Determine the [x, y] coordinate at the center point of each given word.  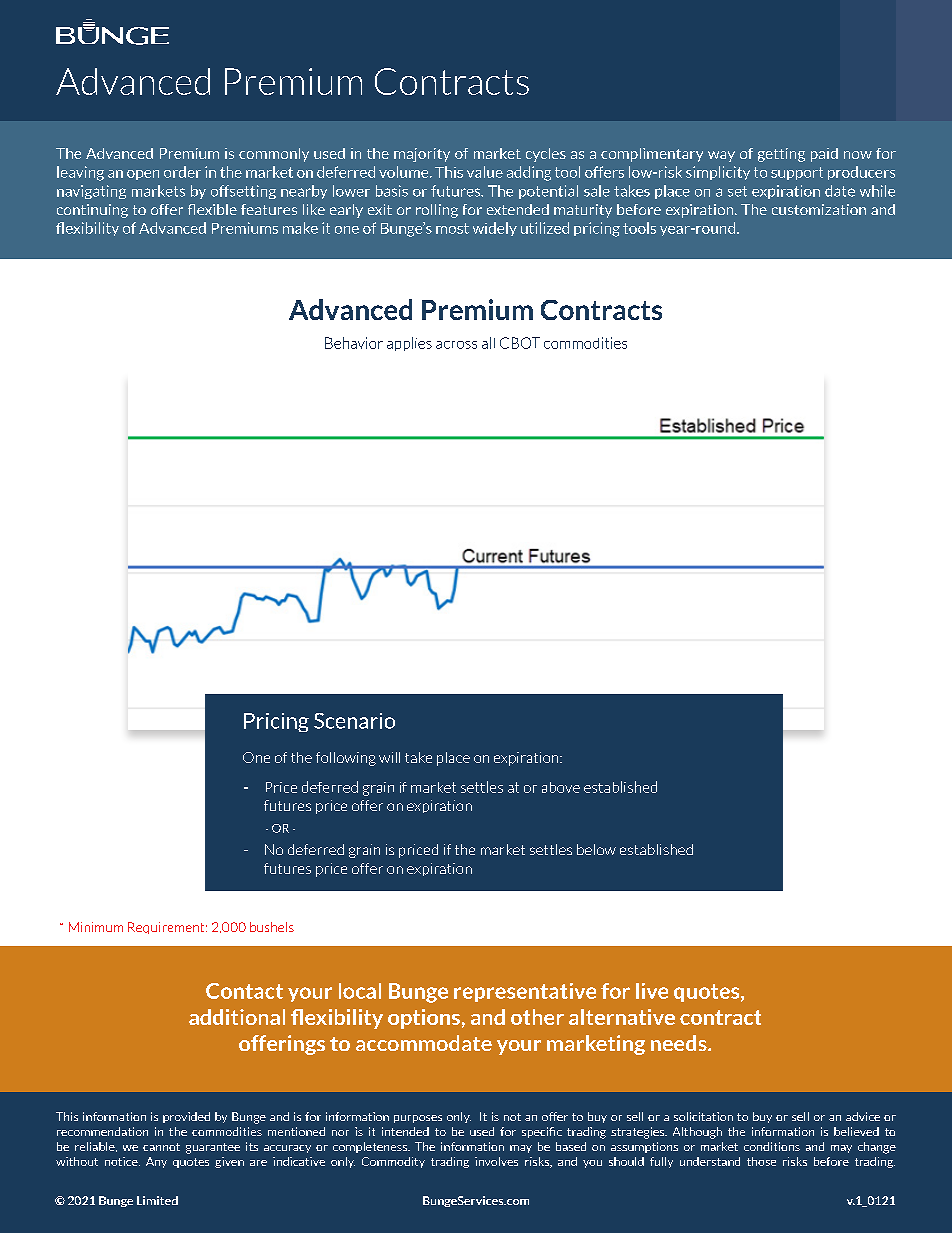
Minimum [96, 927]
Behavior [354, 343]
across [456, 345]
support [797, 173]
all [488, 343]
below [596, 849]
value [485, 172]
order [182, 172]
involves [496, 1161]
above [561, 787]
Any [156, 1162]
